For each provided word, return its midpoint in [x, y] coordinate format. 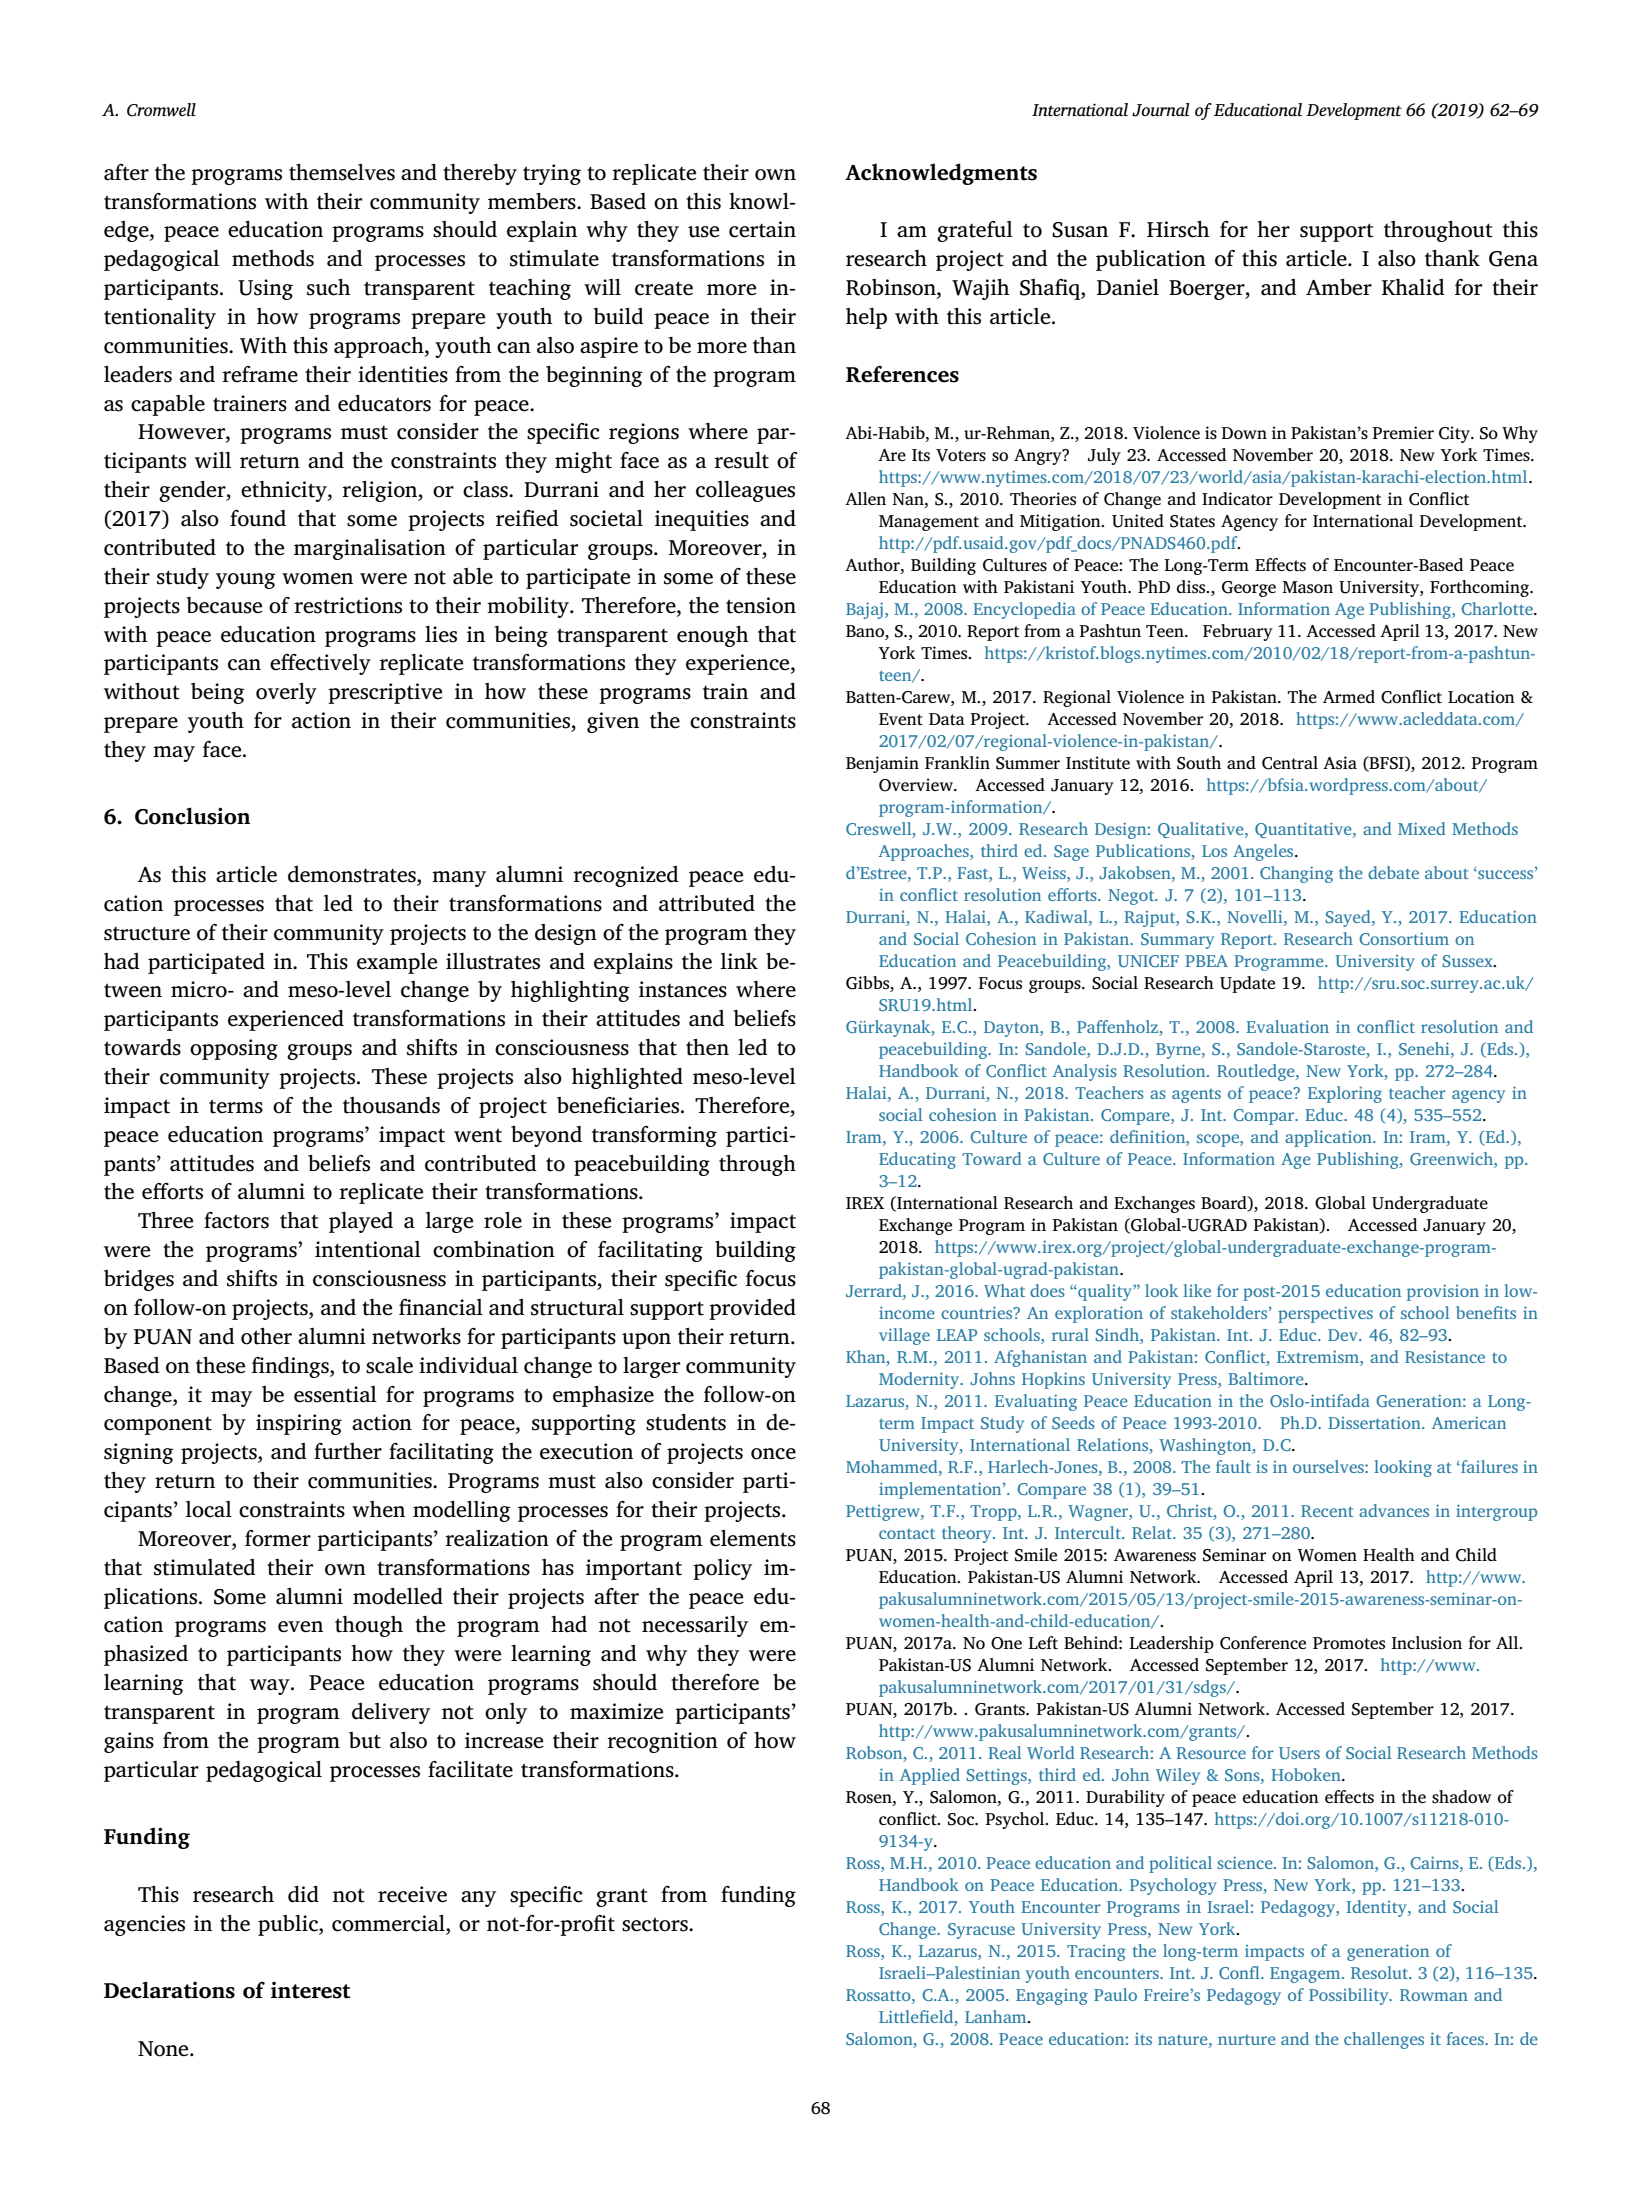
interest [310, 1990]
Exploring [1345, 1094]
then [707, 1047]
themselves [342, 172]
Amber [1339, 287]
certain [762, 229]
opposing [234, 1049]
